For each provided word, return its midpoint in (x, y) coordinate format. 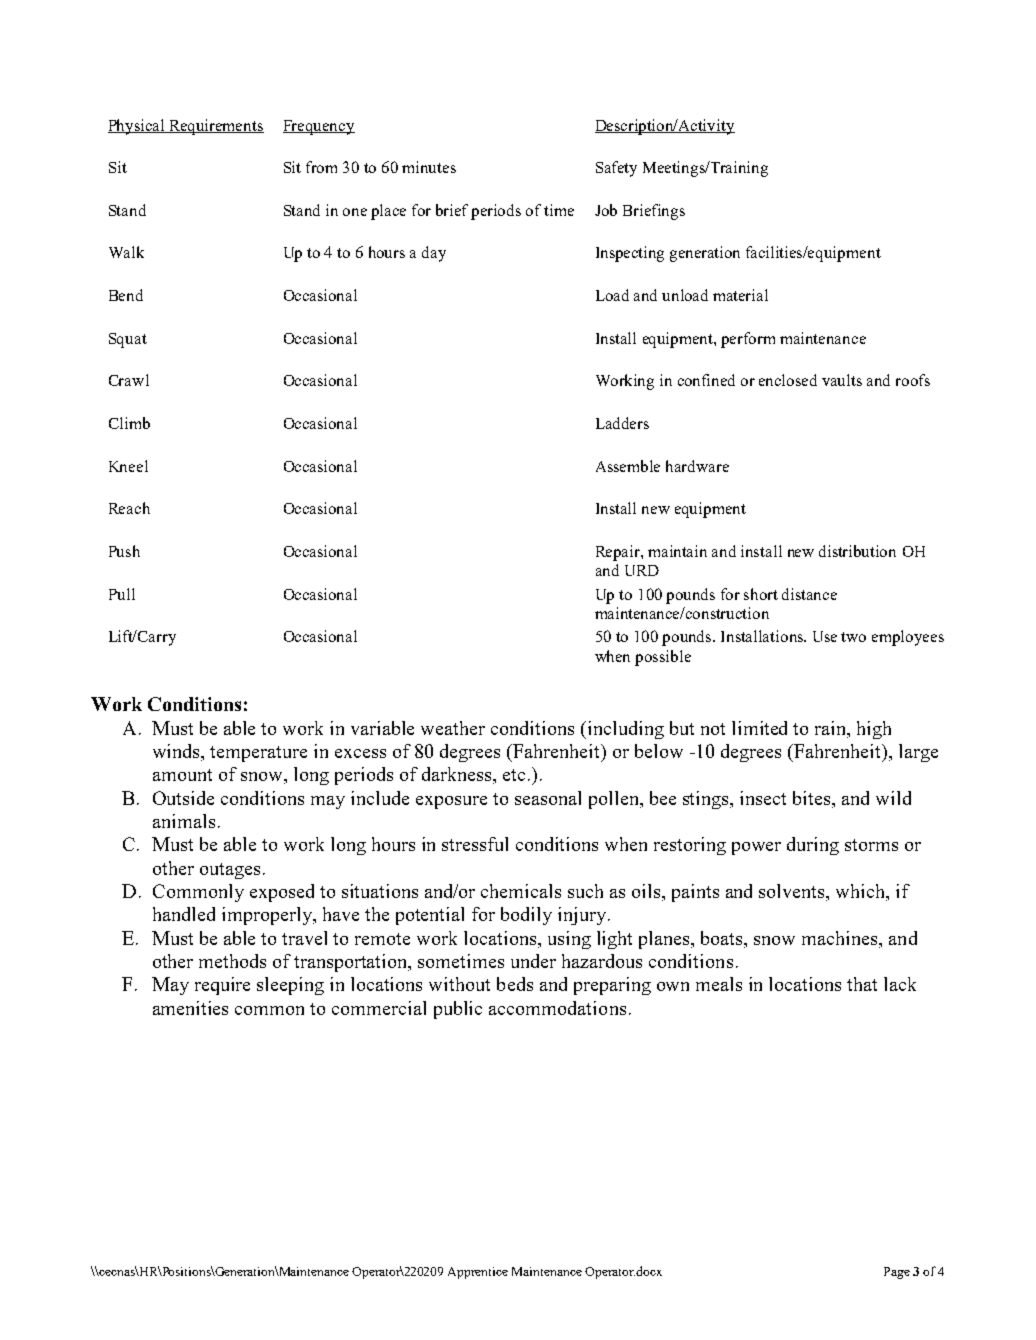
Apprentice (478, 1273)
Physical (137, 127)
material (740, 295)
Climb (129, 423)
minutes (429, 167)
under (533, 961)
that (862, 984)
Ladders (622, 423)
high (874, 730)
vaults (842, 380)
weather (453, 728)
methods (232, 961)
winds (178, 752)
